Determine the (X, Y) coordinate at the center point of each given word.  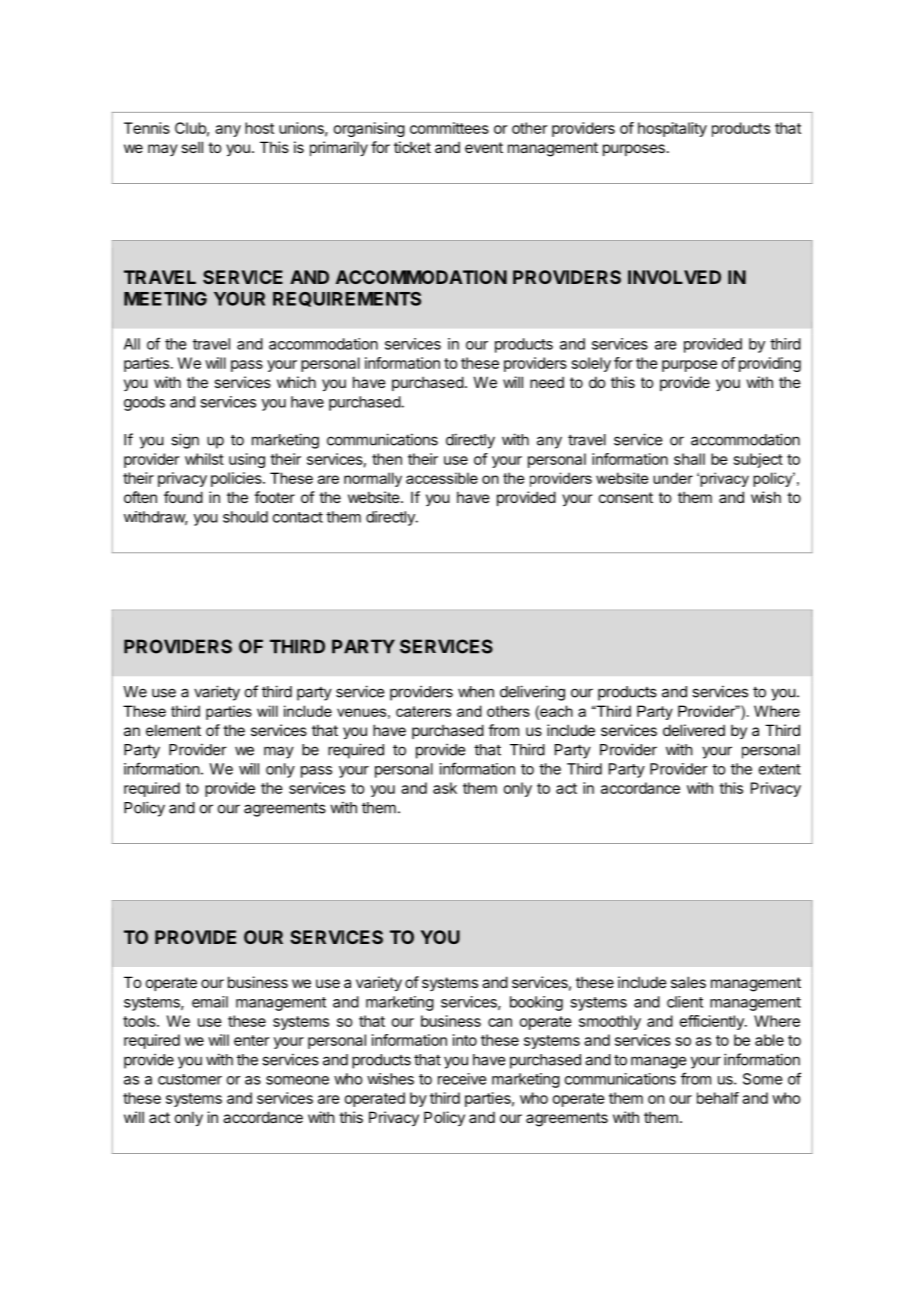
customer (190, 1079)
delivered (694, 730)
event (484, 147)
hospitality (672, 129)
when (476, 692)
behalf (718, 1098)
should (245, 517)
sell (192, 147)
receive (462, 1079)
